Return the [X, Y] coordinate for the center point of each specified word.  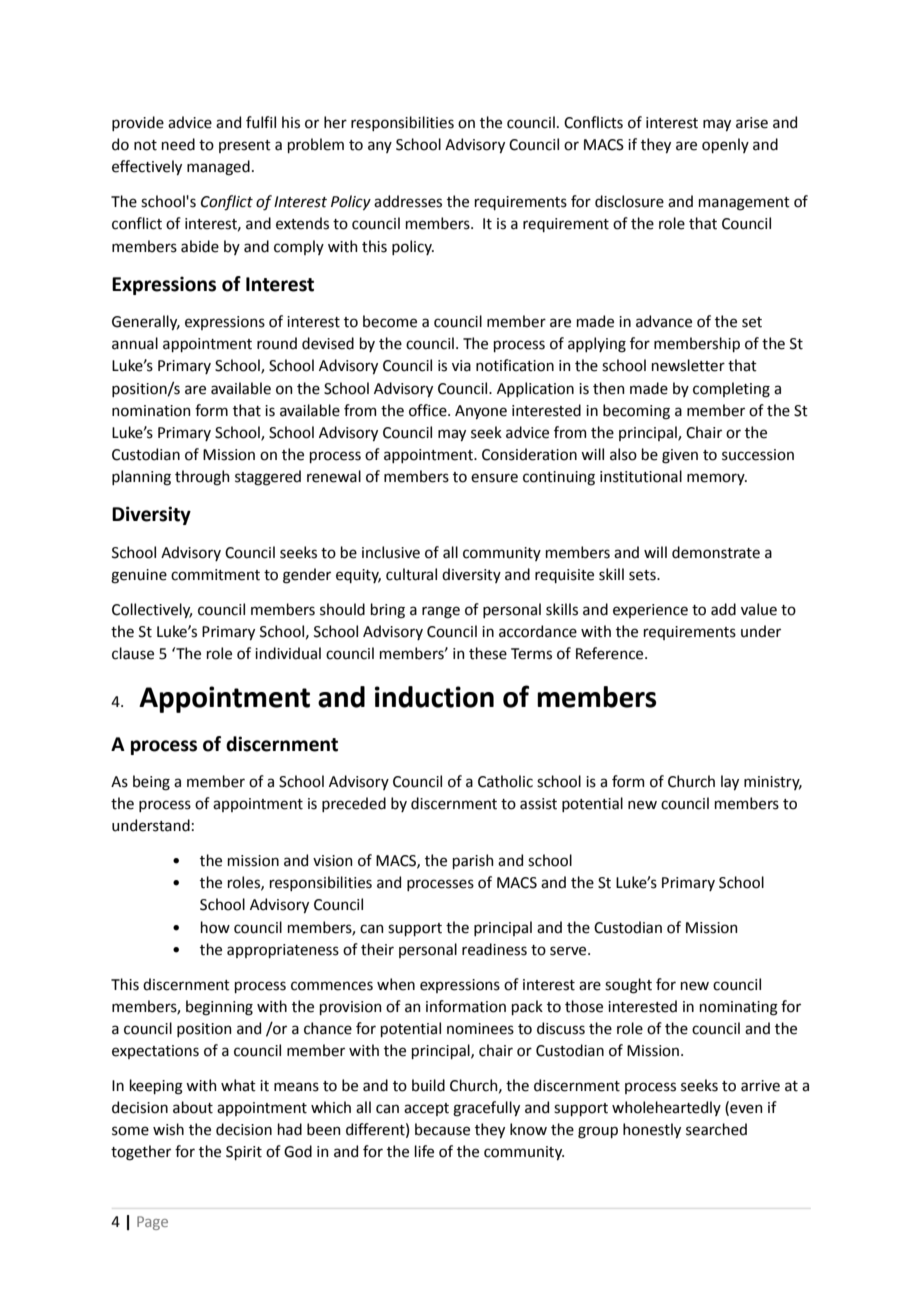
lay [730, 782]
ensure [494, 478]
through [202, 478]
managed [218, 168]
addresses [408, 201]
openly [725, 145]
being [151, 783]
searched [716, 1129]
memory [717, 479]
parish [473, 861]
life [424, 1151]
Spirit [244, 1153]
